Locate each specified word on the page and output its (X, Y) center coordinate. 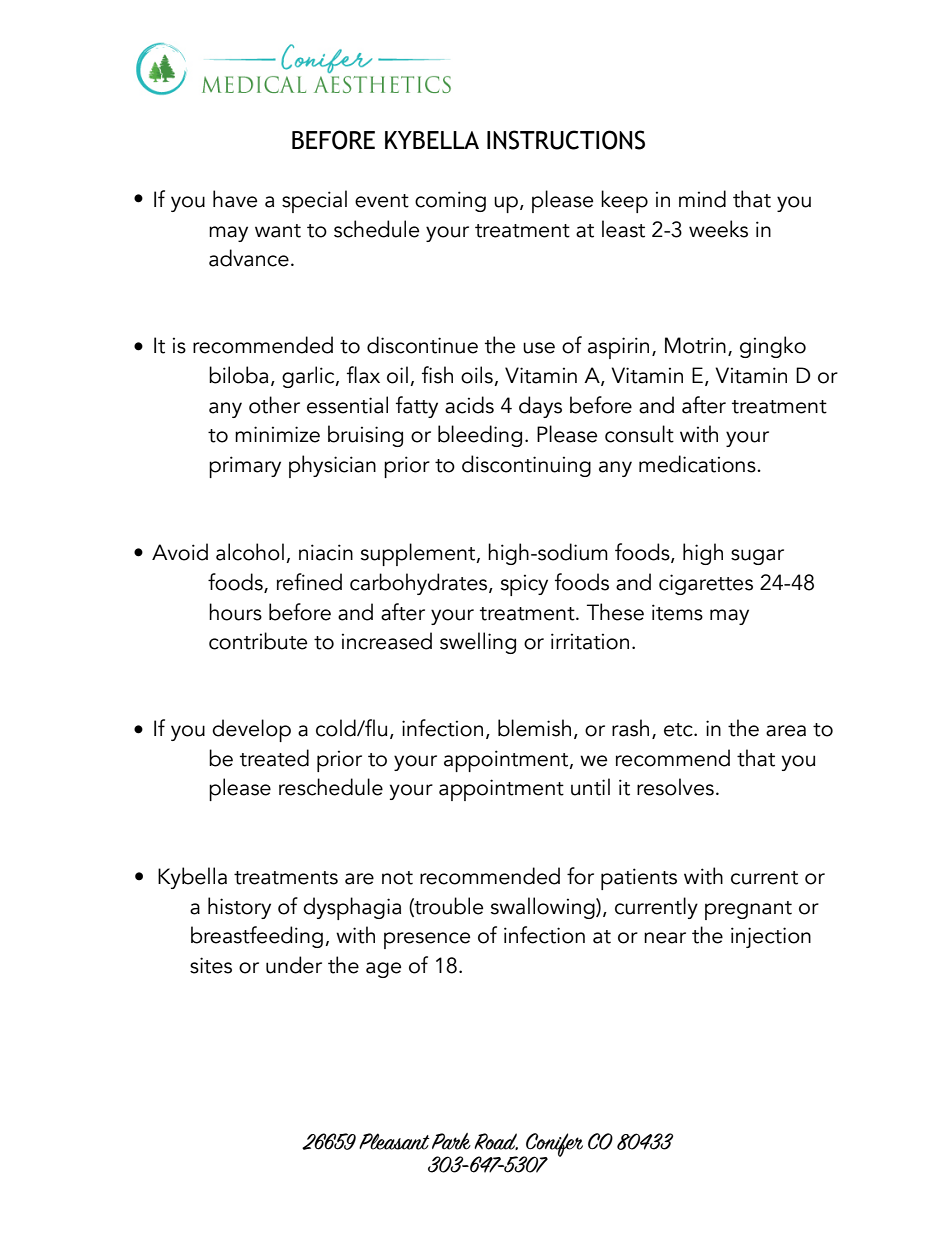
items (677, 612)
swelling (478, 643)
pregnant (748, 910)
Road (496, 1141)
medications (698, 464)
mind (702, 199)
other (274, 405)
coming (450, 201)
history (239, 908)
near (665, 938)
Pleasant (394, 1141)
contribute (258, 641)
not (397, 878)
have (235, 199)
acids (469, 405)
